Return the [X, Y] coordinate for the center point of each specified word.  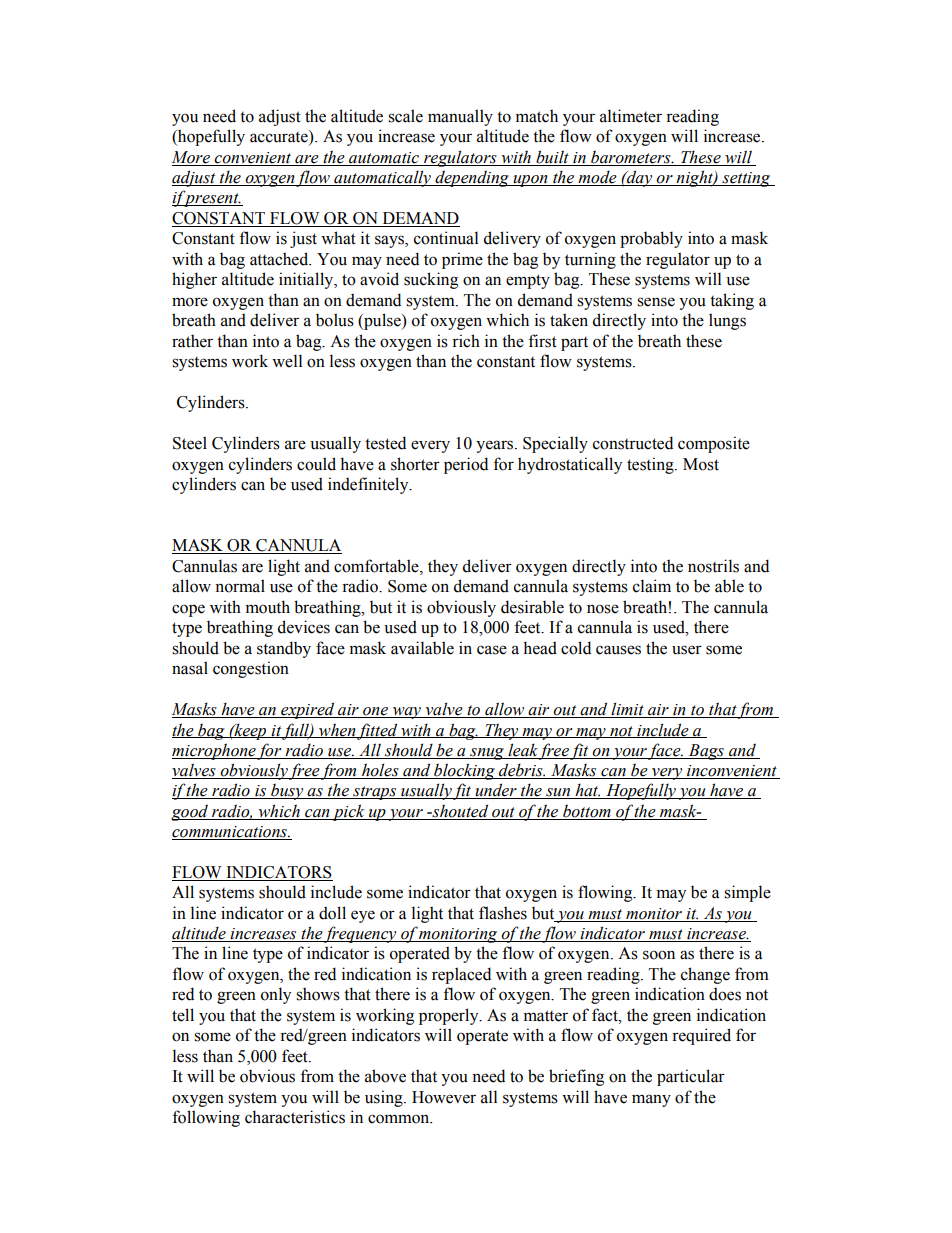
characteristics [295, 1117]
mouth [268, 607]
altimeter [631, 116]
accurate [280, 137]
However [444, 1097]
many [651, 1100]
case [492, 650]
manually [460, 117]
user [687, 650]
